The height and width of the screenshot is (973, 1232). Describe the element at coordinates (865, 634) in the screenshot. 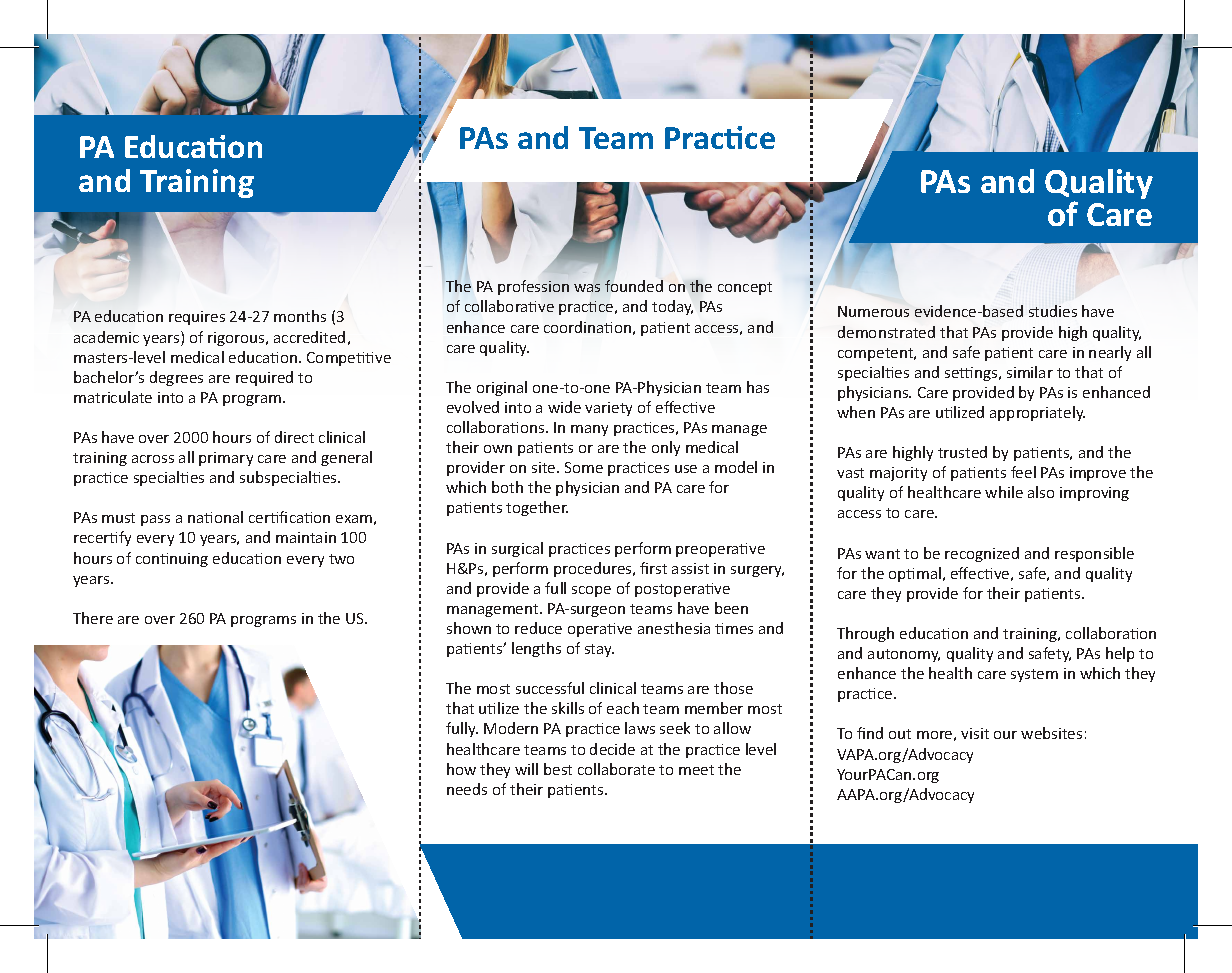

I see `Through` at that location.
